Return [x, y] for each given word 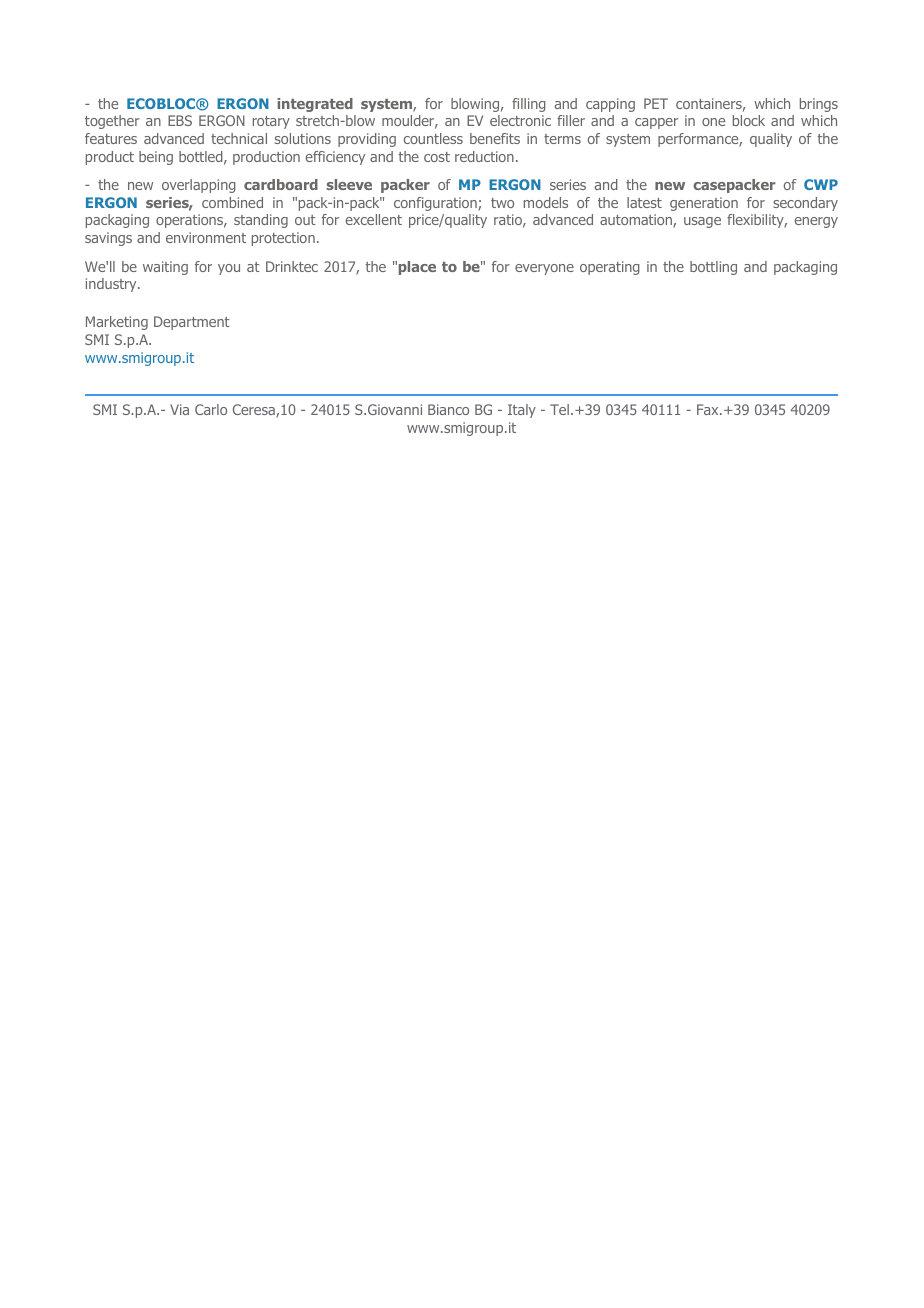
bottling [713, 268]
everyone [544, 269]
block [749, 120]
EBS [180, 120]
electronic [520, 120]
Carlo [211, 409]
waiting [165, 268]
